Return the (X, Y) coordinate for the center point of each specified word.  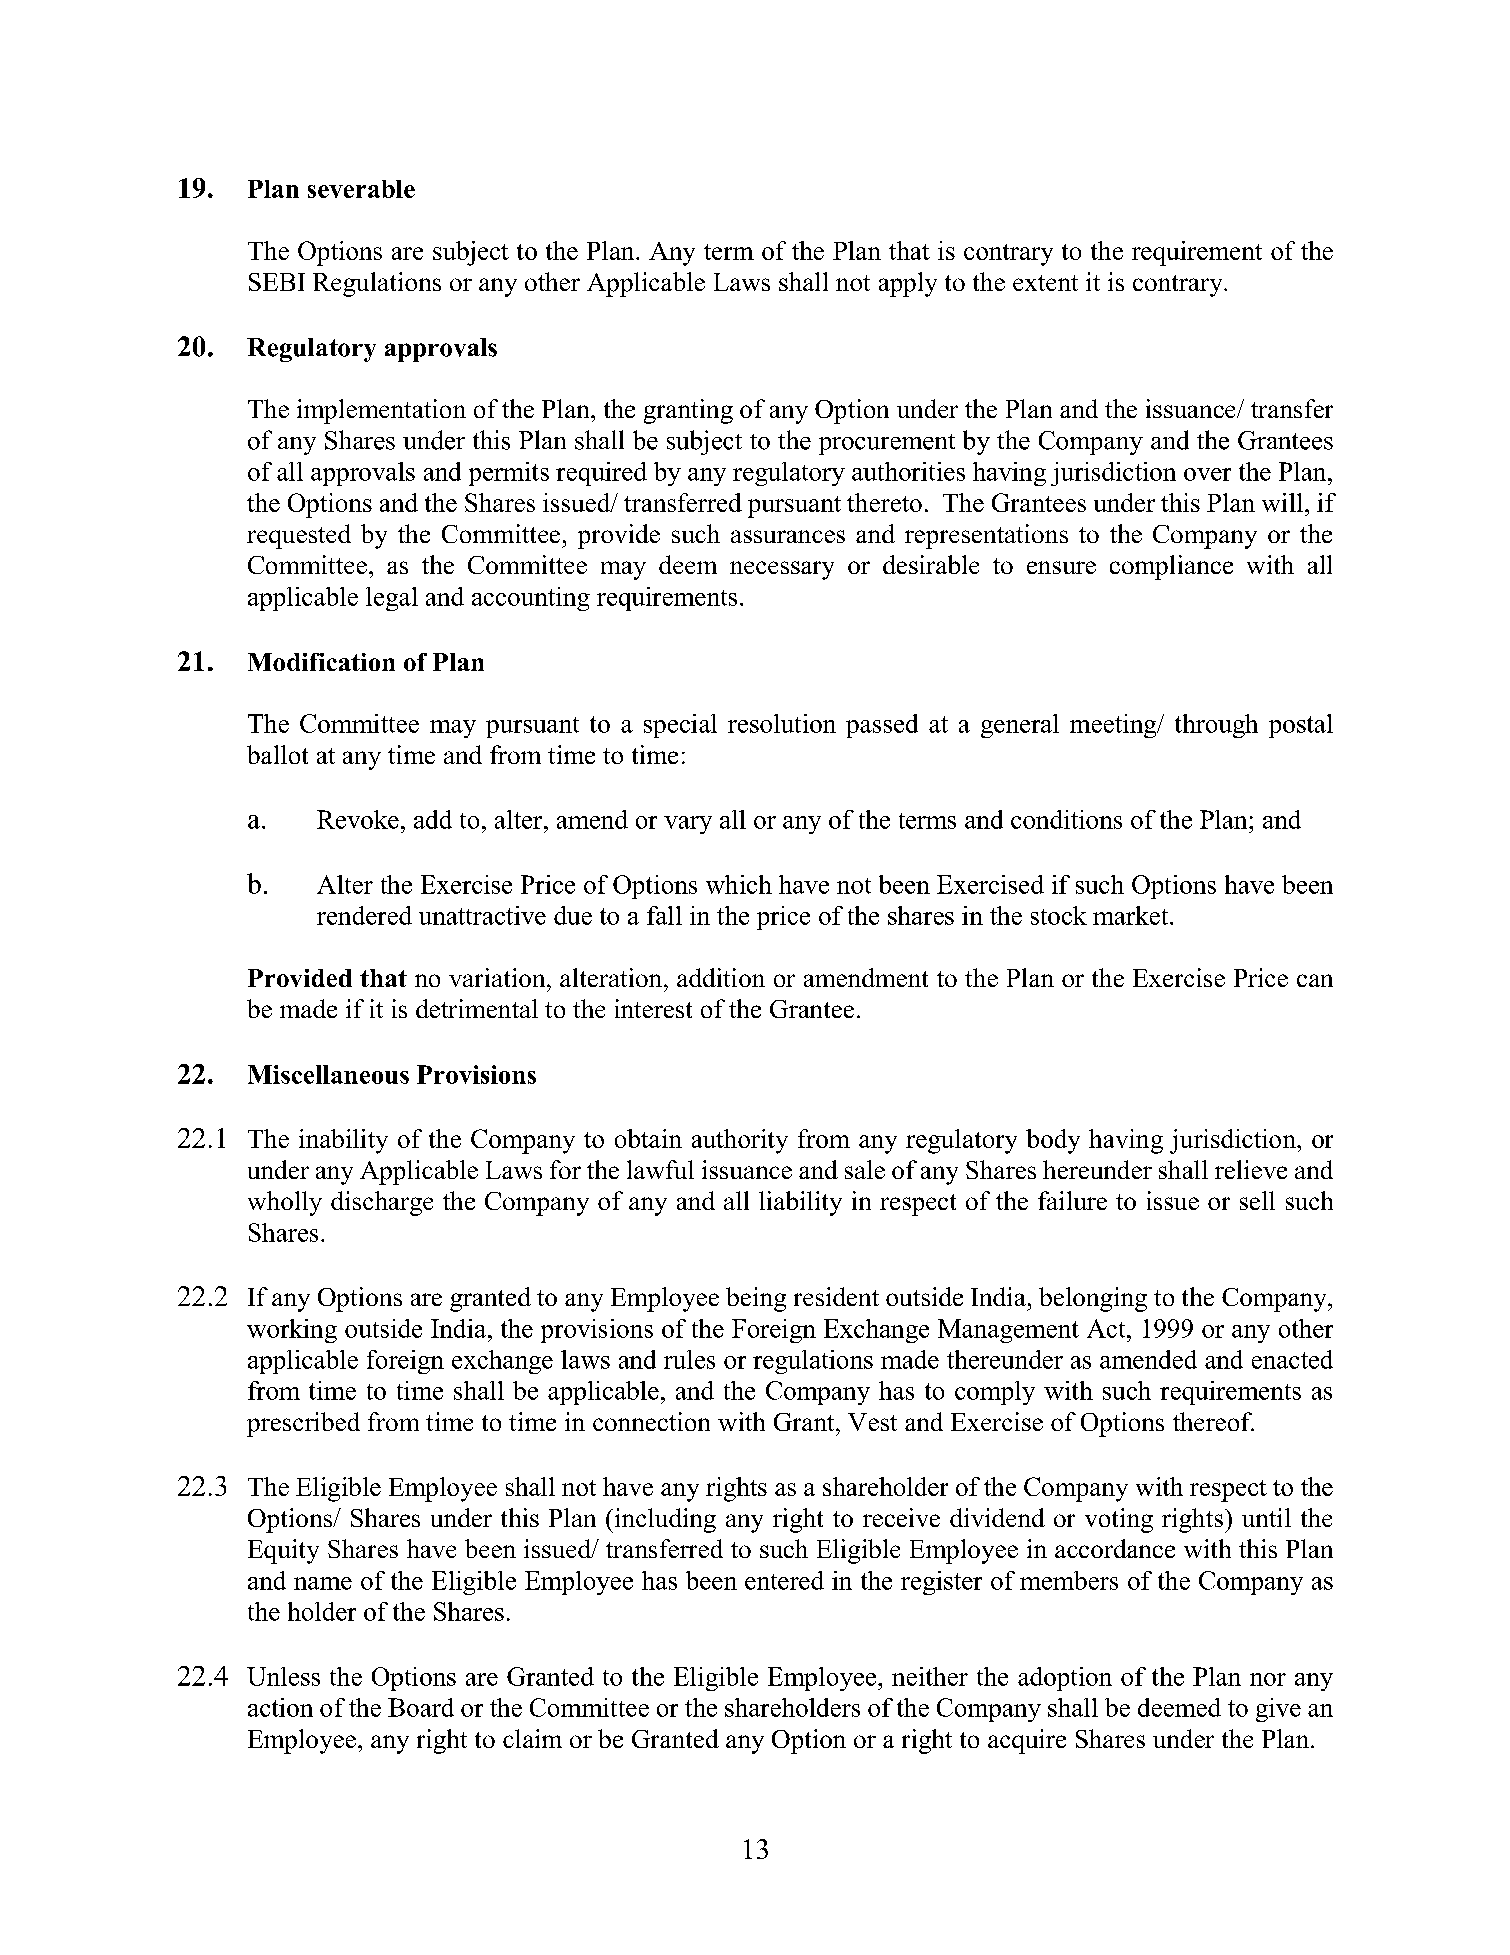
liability (800, 1203)
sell (1257, 1200)
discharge (382, 1203)
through (1216, 726)
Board (421, 1707)
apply (908, 284)
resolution (782, 723)
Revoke (358, 819)
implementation (381, 411)
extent (1045, 283)
